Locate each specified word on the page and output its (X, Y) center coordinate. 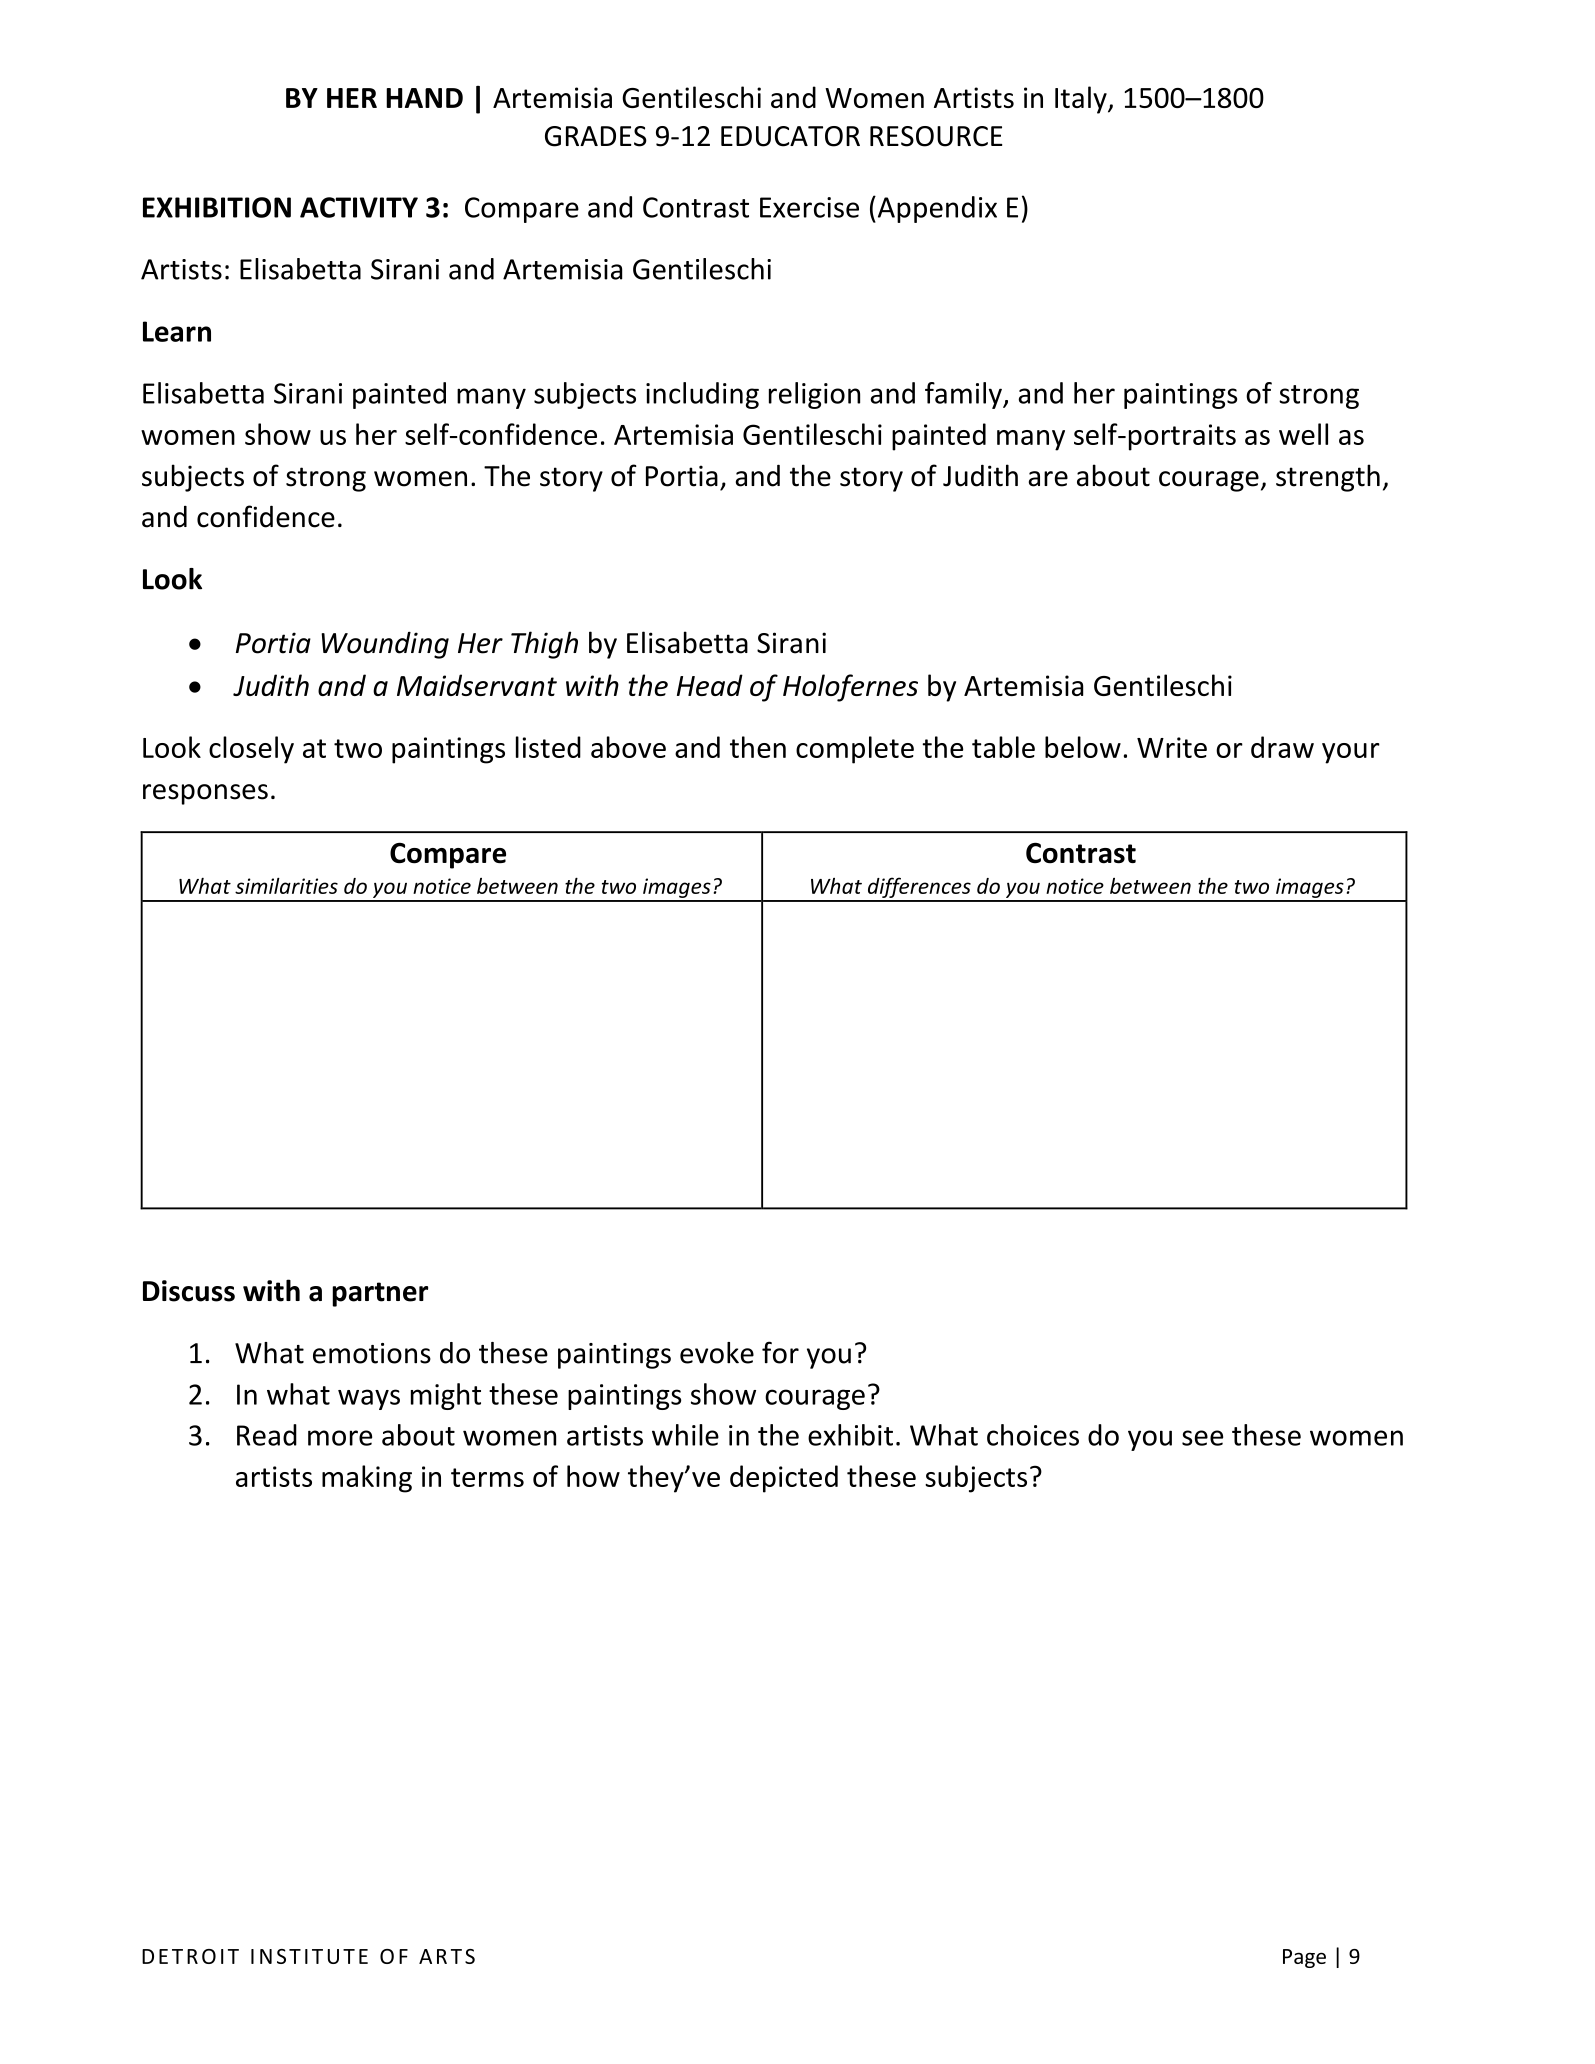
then (758, 747)
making (367, 1479)
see (1202, 1438)
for (780, 1352)
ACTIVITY (359, 207)
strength (1328, 478)
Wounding (385, 645)
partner (380, 1294)
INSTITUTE (309, 1956)
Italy (1082, 100)
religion (814, 395)
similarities (286, 886)
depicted (784, 1479)
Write (1172, 747)
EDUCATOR (790, 136)
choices (1033, 1435)
